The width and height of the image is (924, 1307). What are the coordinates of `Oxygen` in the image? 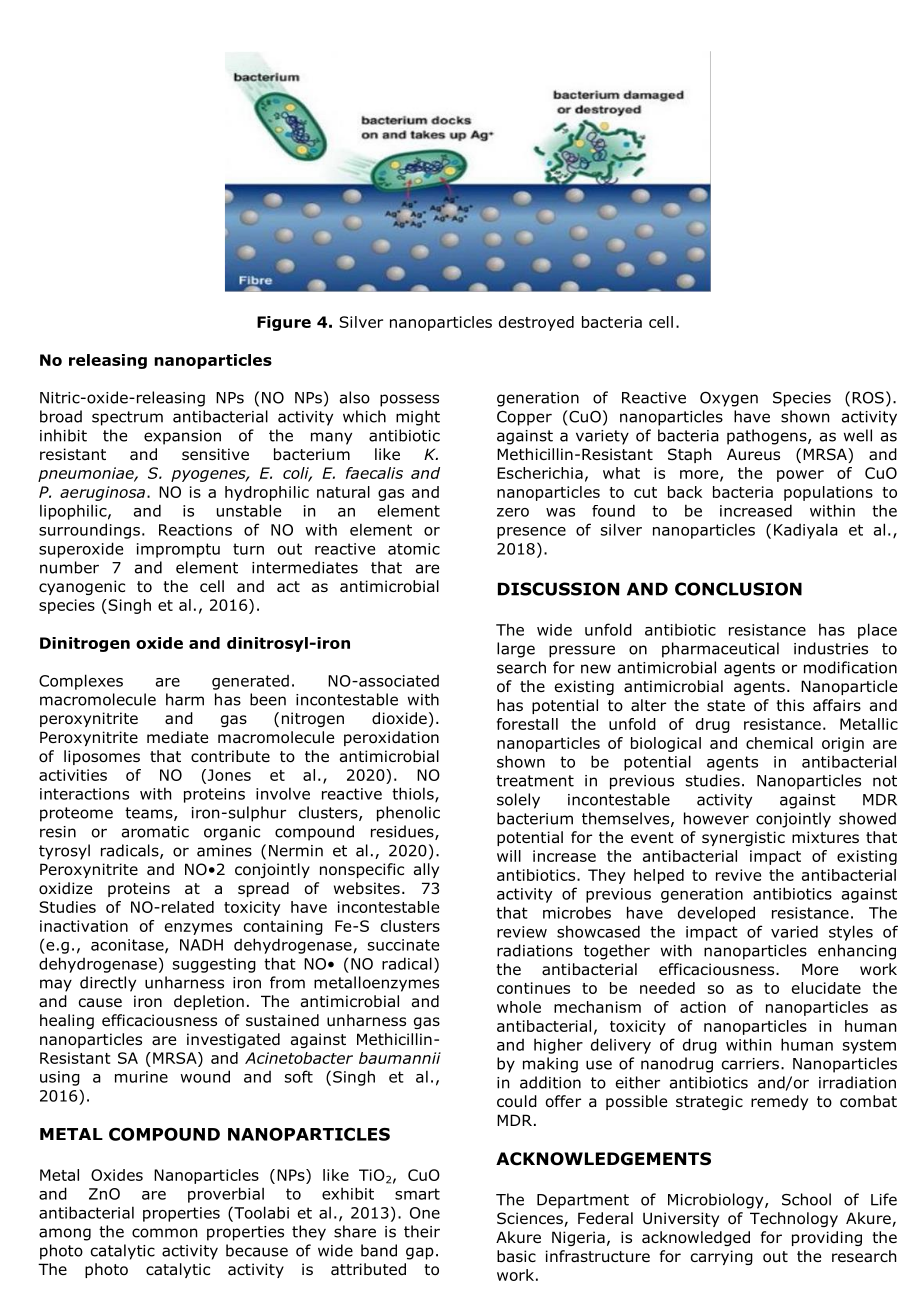 It's located at (729, 399).
